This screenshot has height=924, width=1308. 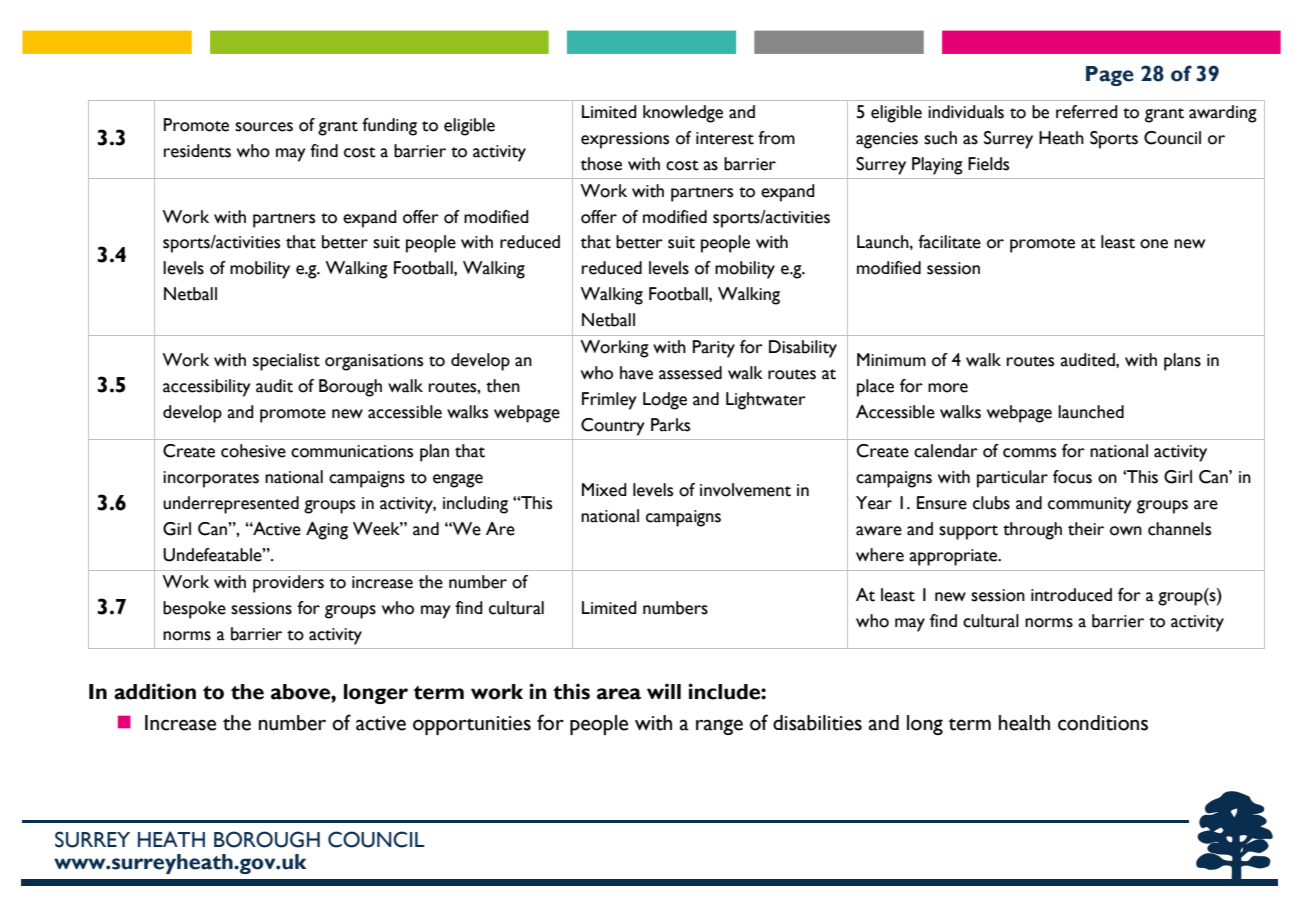 What do you see at coordinates (211, 479) in the screenshot?
I see `incorporates` at bounding box center [211, 479].
